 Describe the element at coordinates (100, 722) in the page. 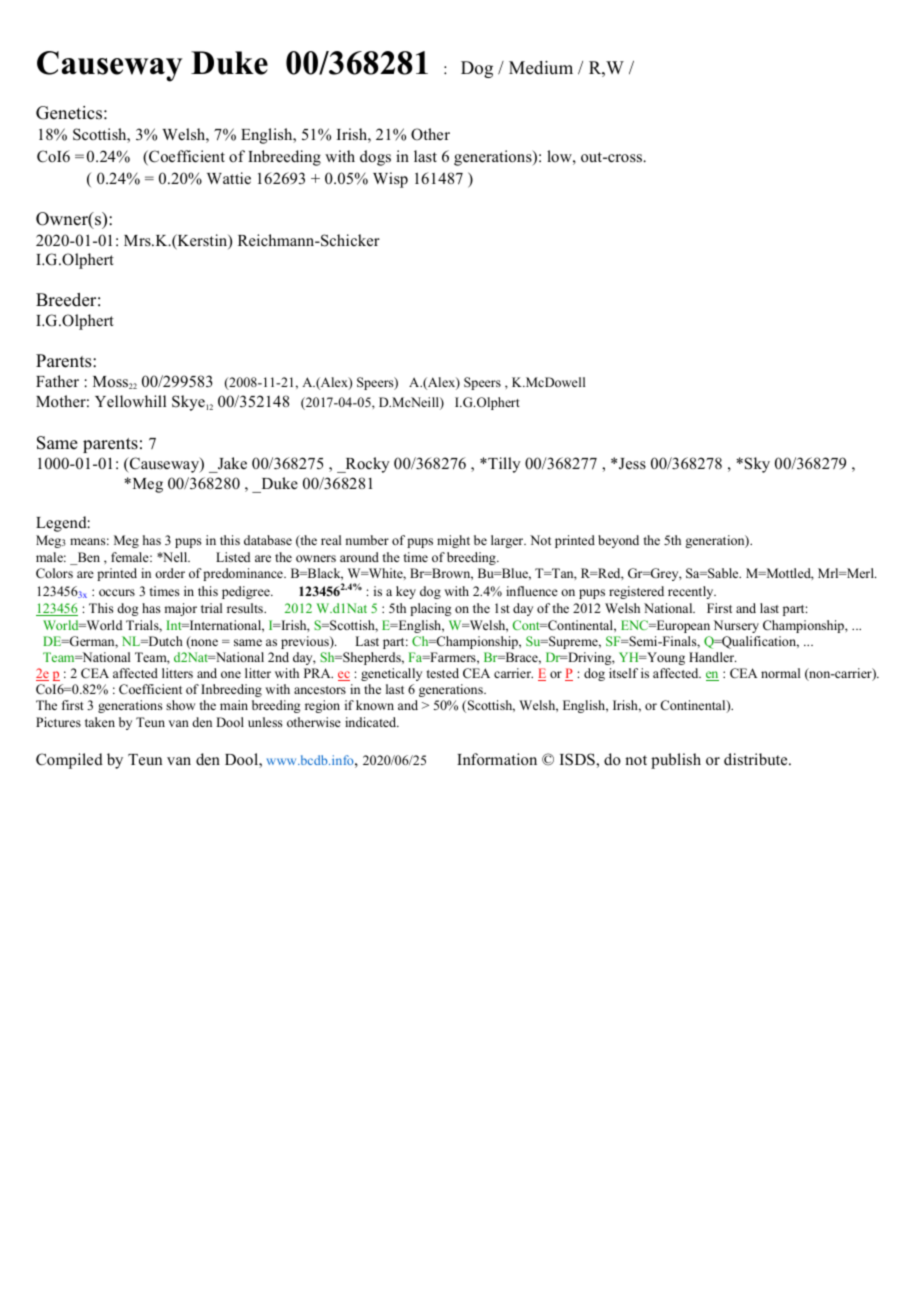

I see `taken` at that location.
